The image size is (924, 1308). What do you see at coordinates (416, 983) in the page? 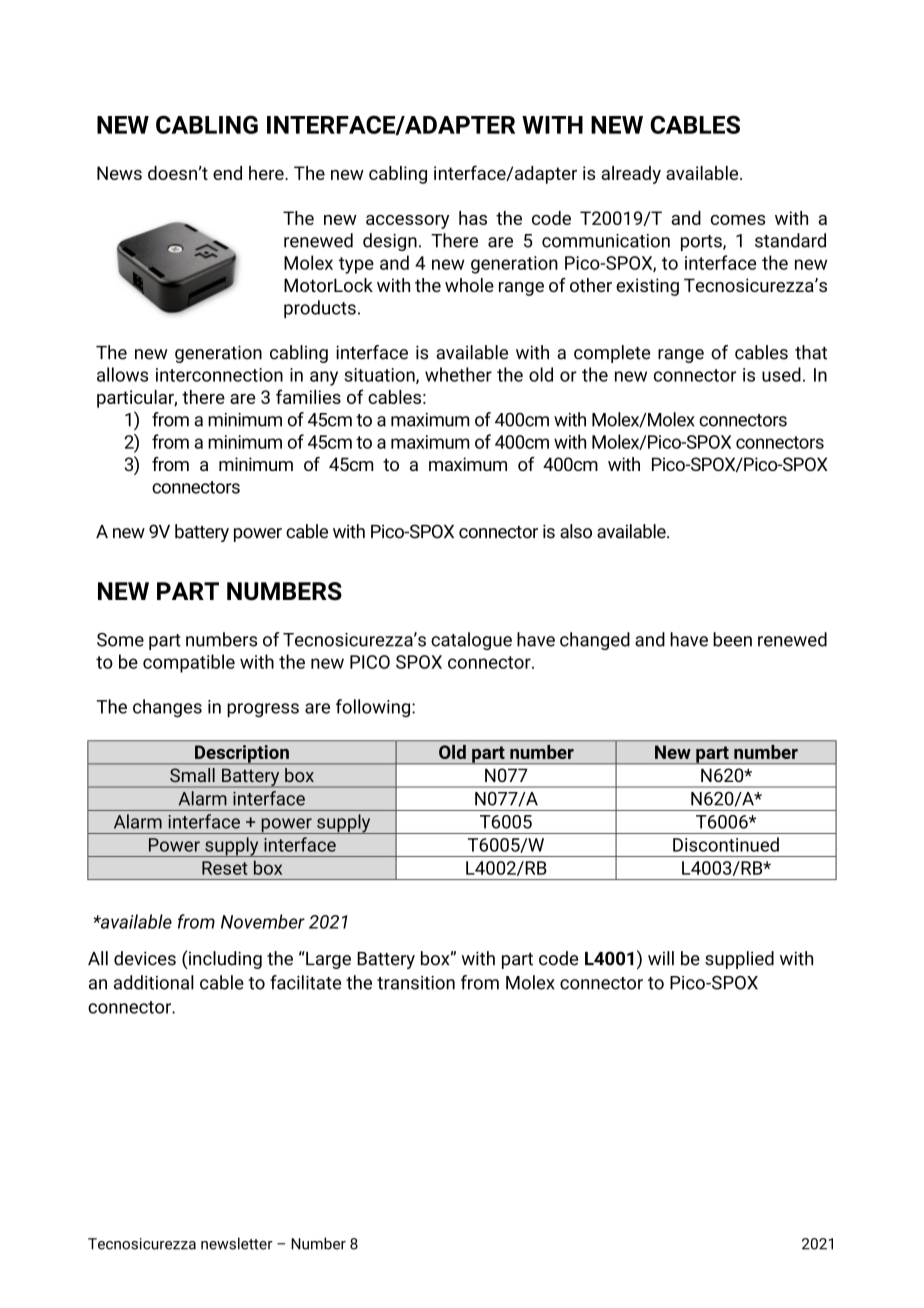
I see `transition` at bounding box center [416, 983].
